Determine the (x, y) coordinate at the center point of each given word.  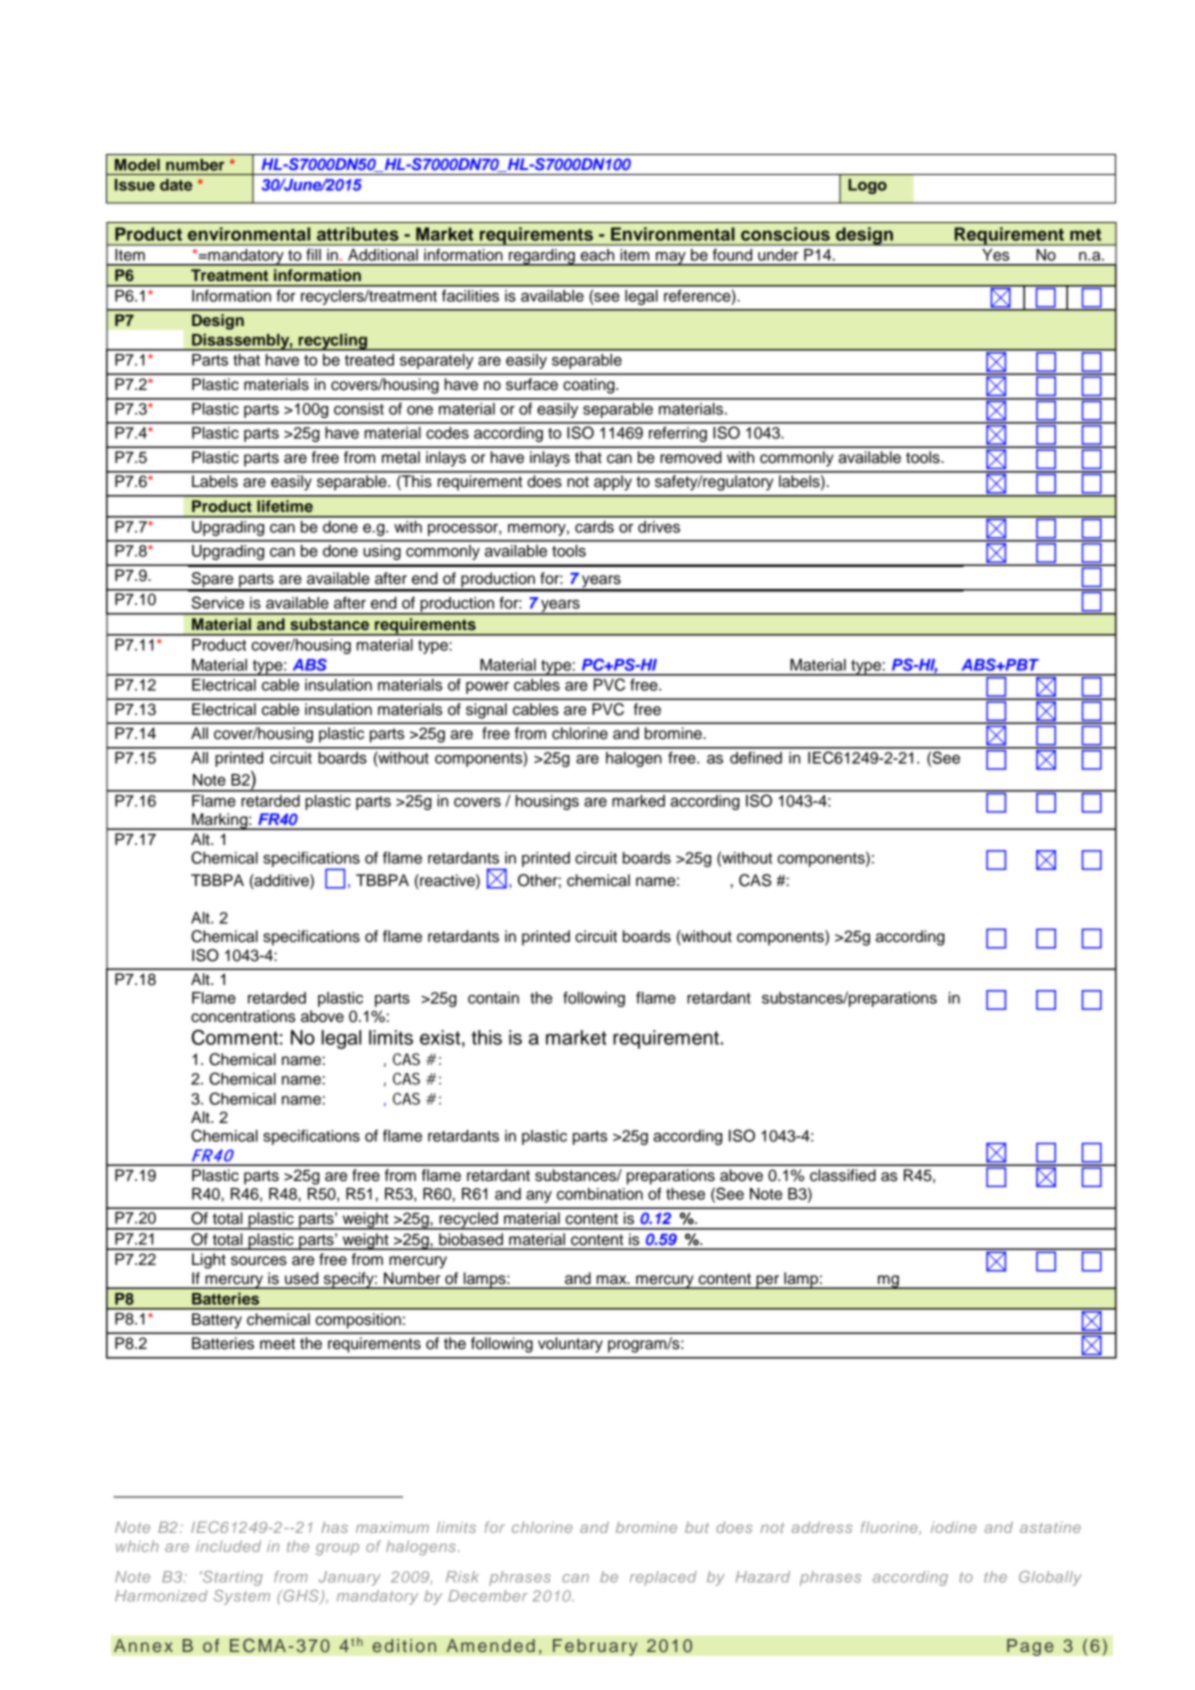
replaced (663, 1578)
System (242, 1597)
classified (843, 1175)
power (487, 688)
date (176, 185)
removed (691, 457)
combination (600, 1194)
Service (218, 602)
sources (259, 1261)
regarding (542, 257)
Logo (867, 186)
